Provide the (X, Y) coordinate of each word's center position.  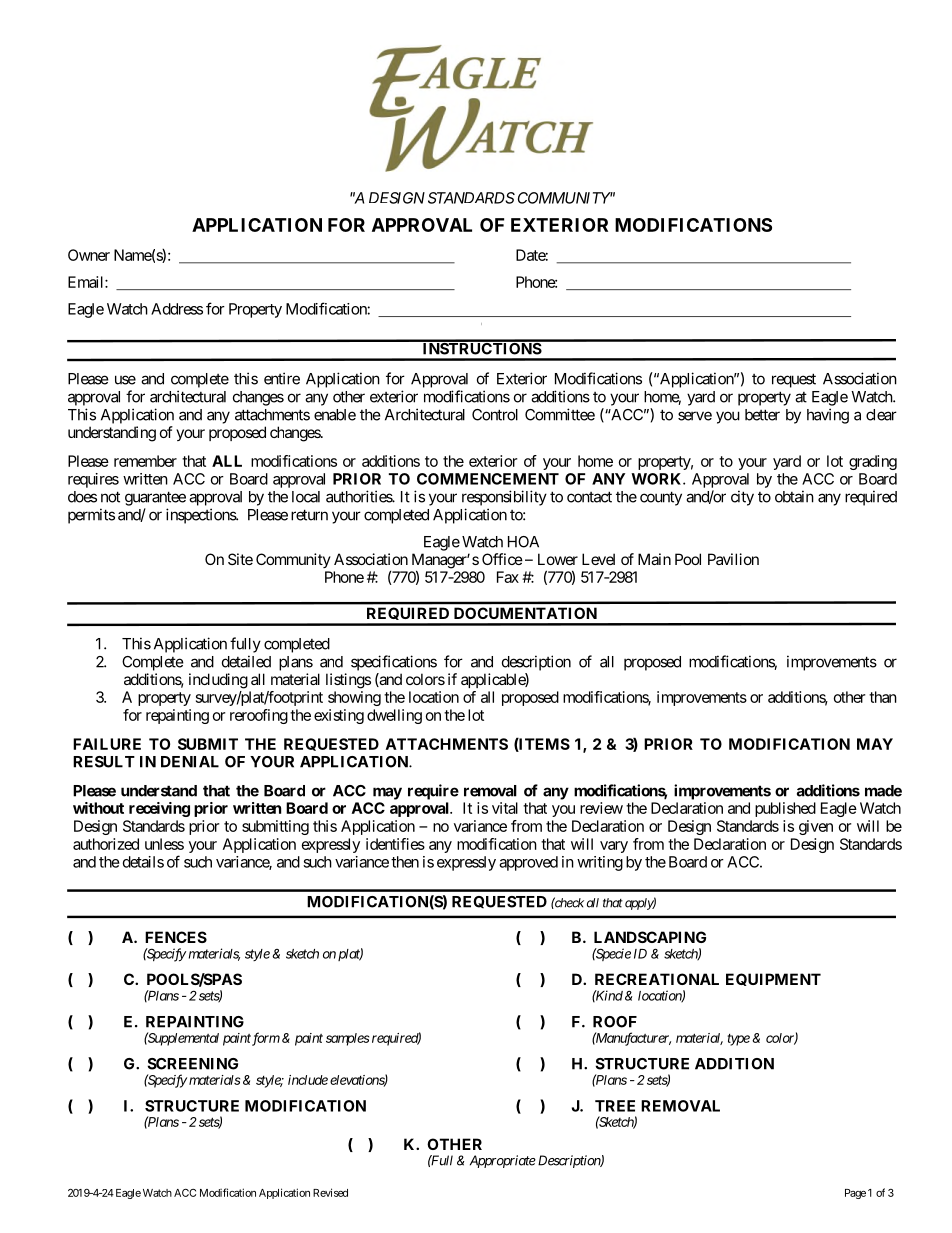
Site (240, 559)
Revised (330, 1192)
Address (177, 309)
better (762, 415)
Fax (508, 577)
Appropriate (503, 1161)
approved (528, 863)
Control (495, 415)
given (816, 827)
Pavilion (733, 559)
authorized (106, 844)
